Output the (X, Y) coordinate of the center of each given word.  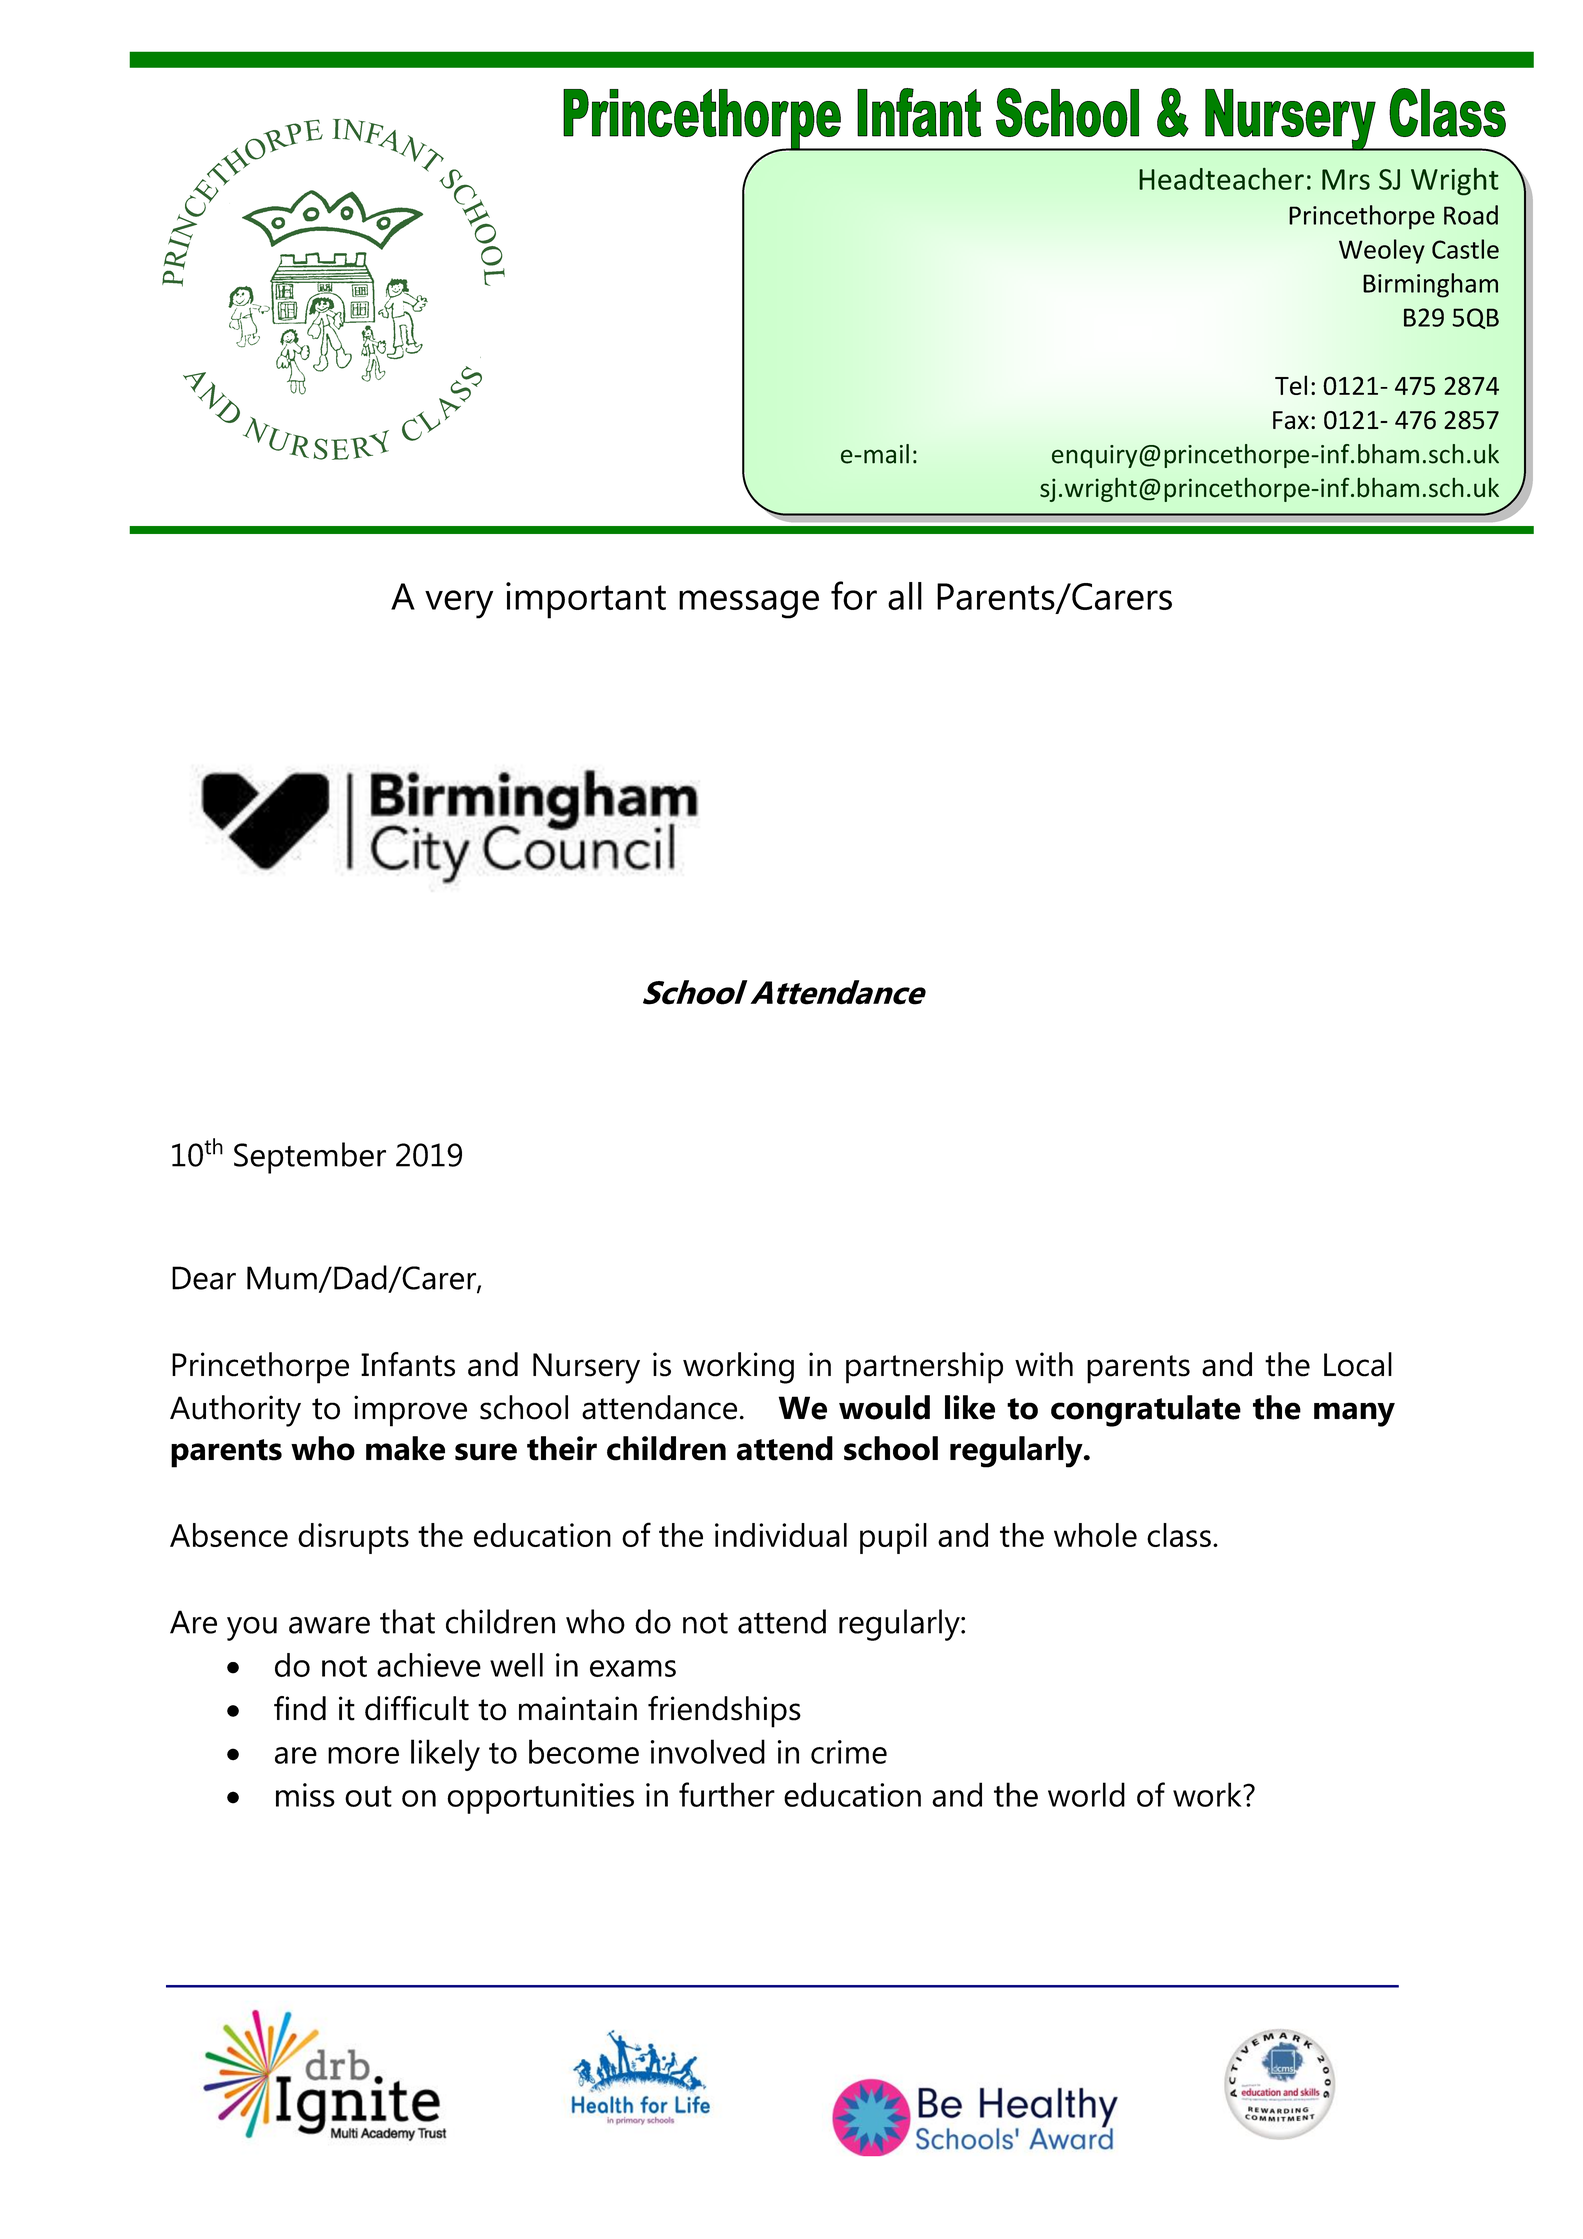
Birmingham (1430, 285)
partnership (924, 1368)
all (905, 596)
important (586, 600)
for (854, 595)
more (363, 1755)
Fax (1291, 420)
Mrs (1346, 179)
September (310, 1158)
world (1086, 1794)
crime (849, 1752)
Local (1358, 1364)
